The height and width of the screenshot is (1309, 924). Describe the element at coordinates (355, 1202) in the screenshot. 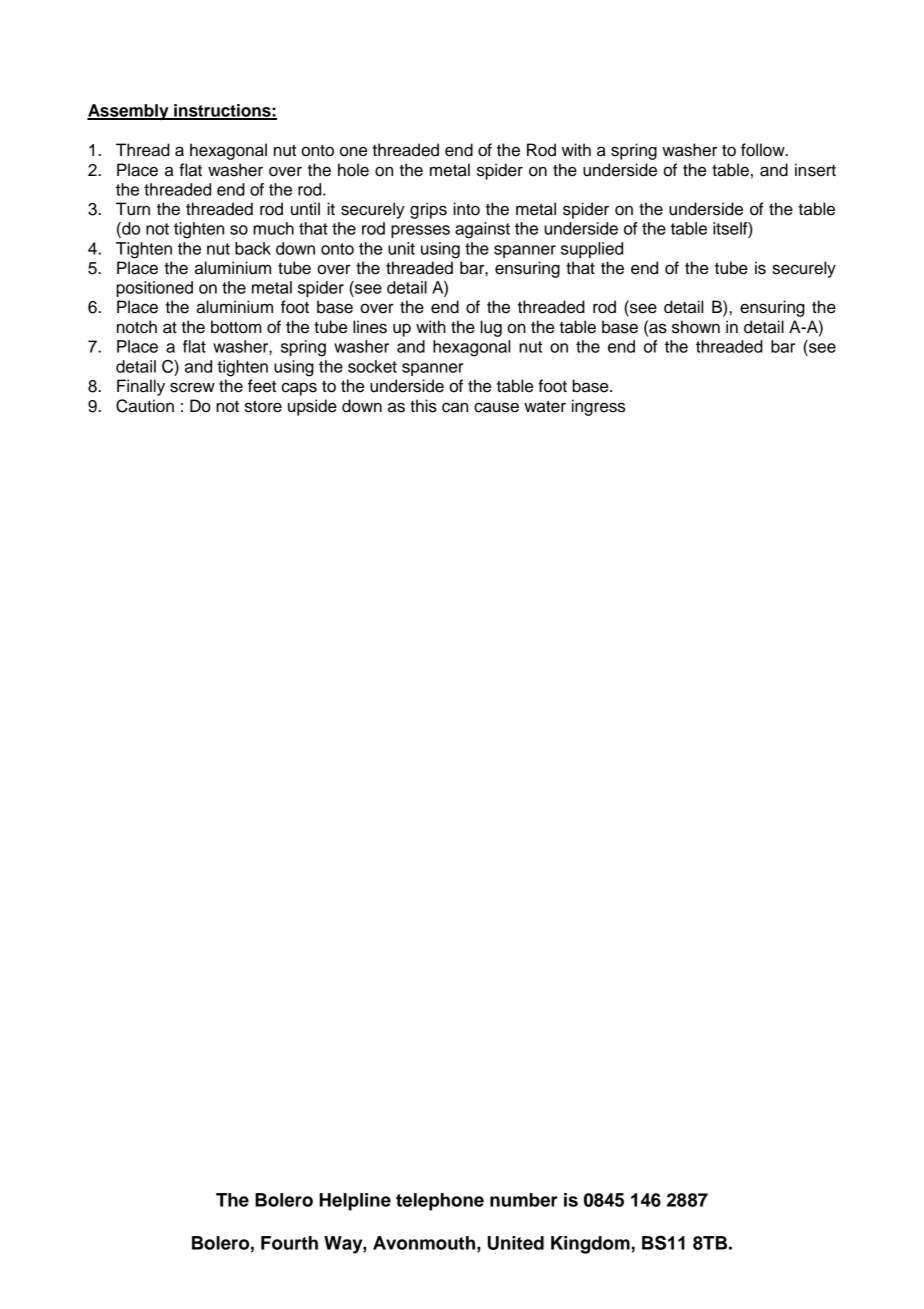

I see `Helpline` at that location.
